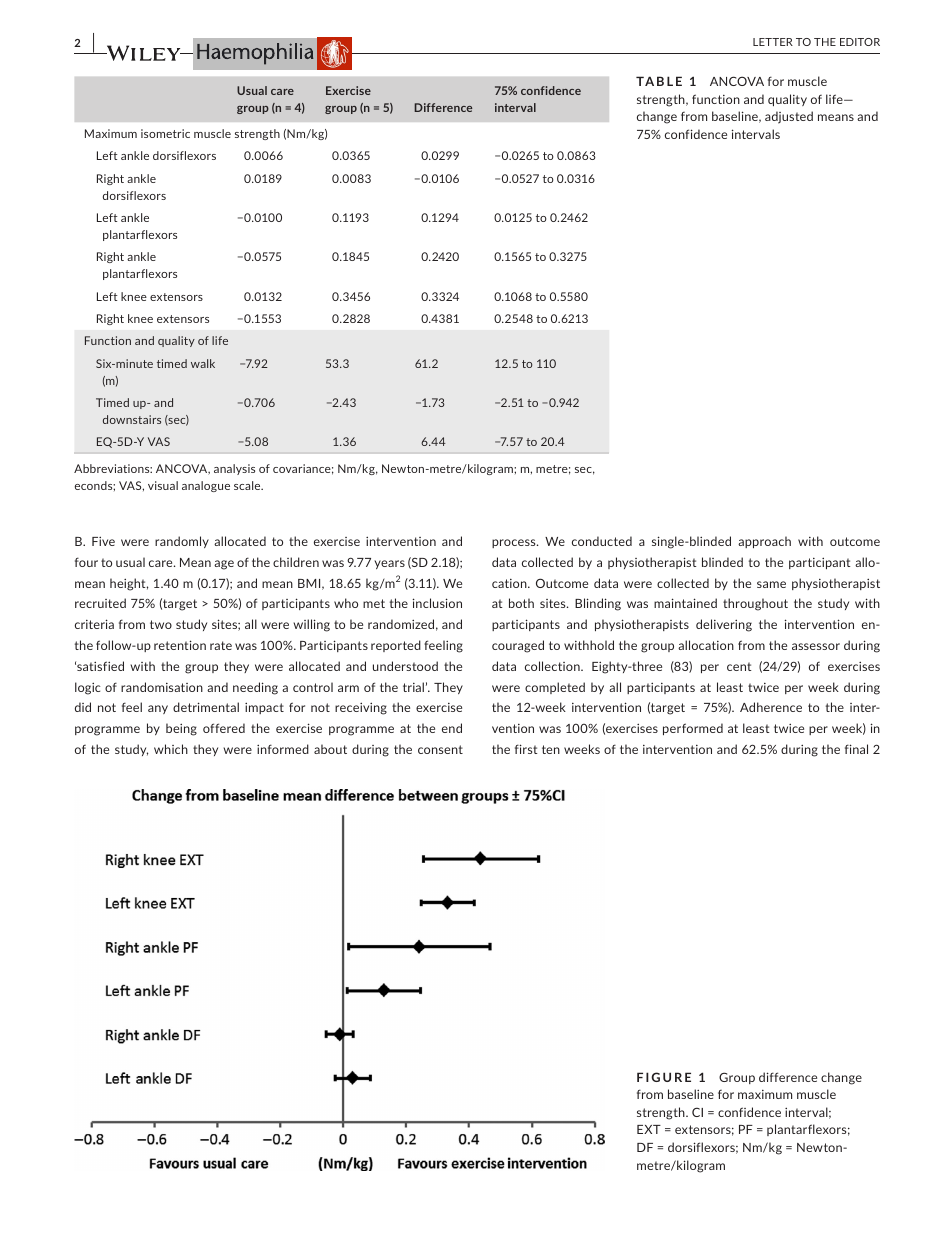 This document has width=952, height=1251. Describe the element at coordinates (789, 117) in the document. I see `adjusted` at that location.
